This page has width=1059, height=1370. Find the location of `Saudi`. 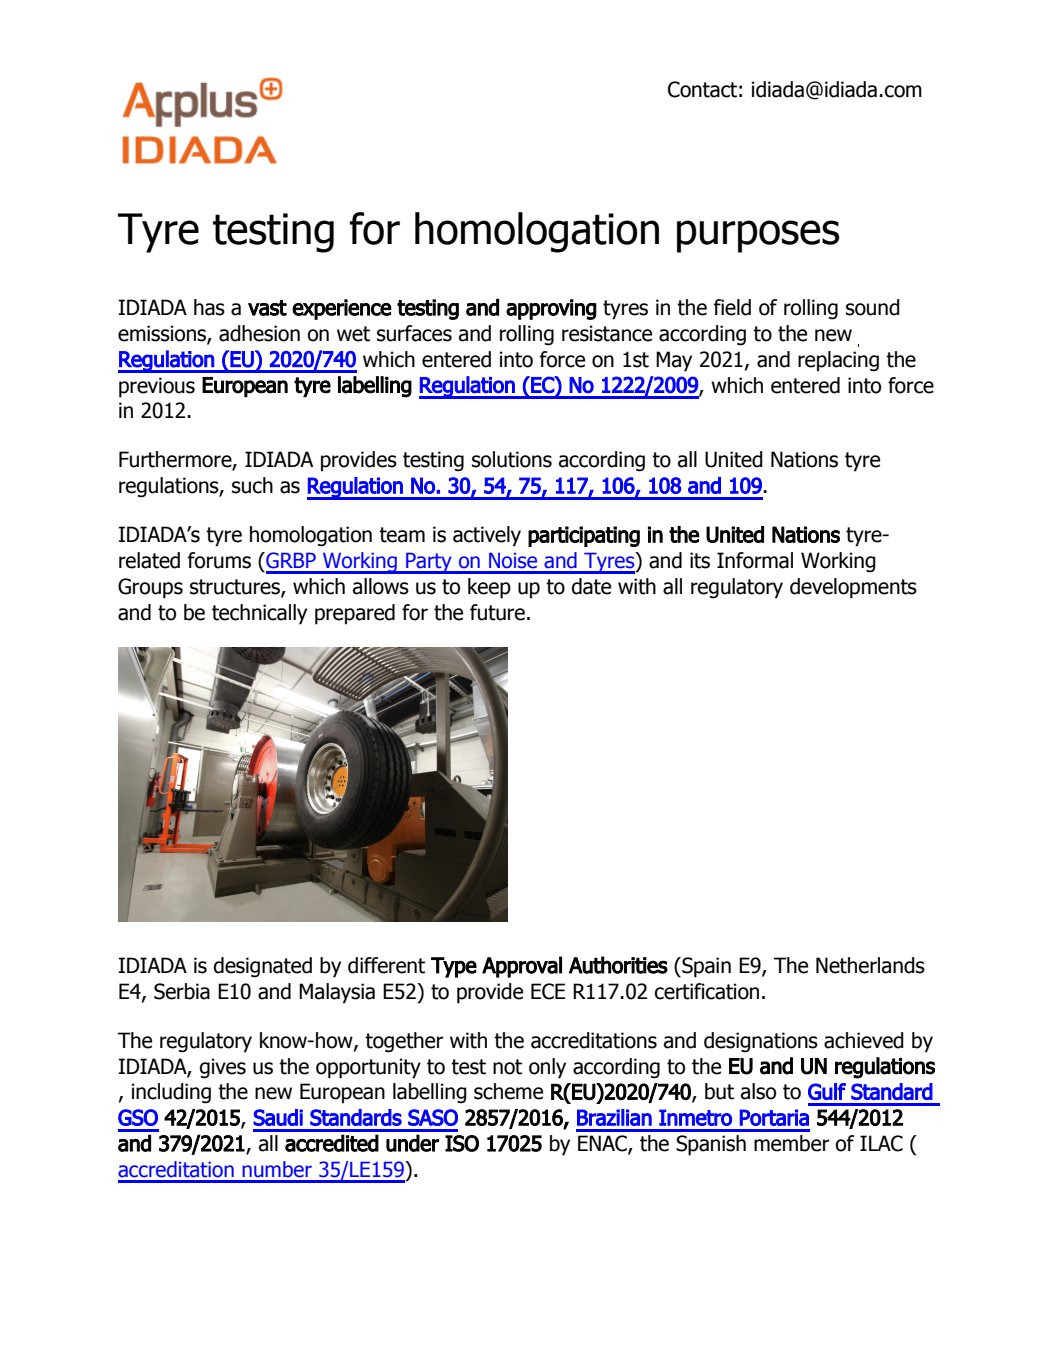

Saudi is located at coordinates (278, 1117).
